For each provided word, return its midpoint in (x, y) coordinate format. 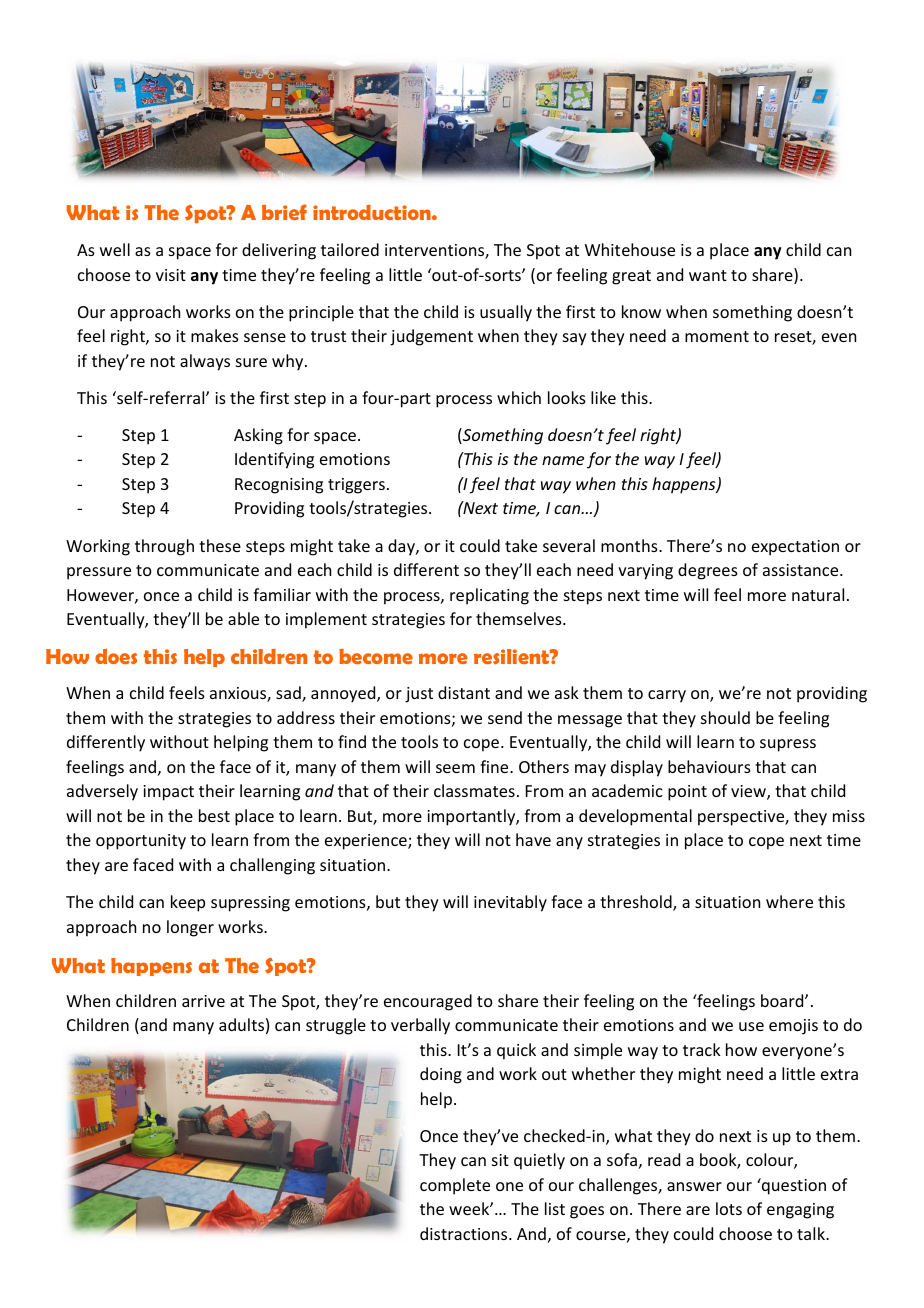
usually (506, 313)
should (725, 717)
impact (168, 793)
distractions (465, 1233)
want (708, 275)
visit (171, 275)
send (505, 717)
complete (455, 1186)
